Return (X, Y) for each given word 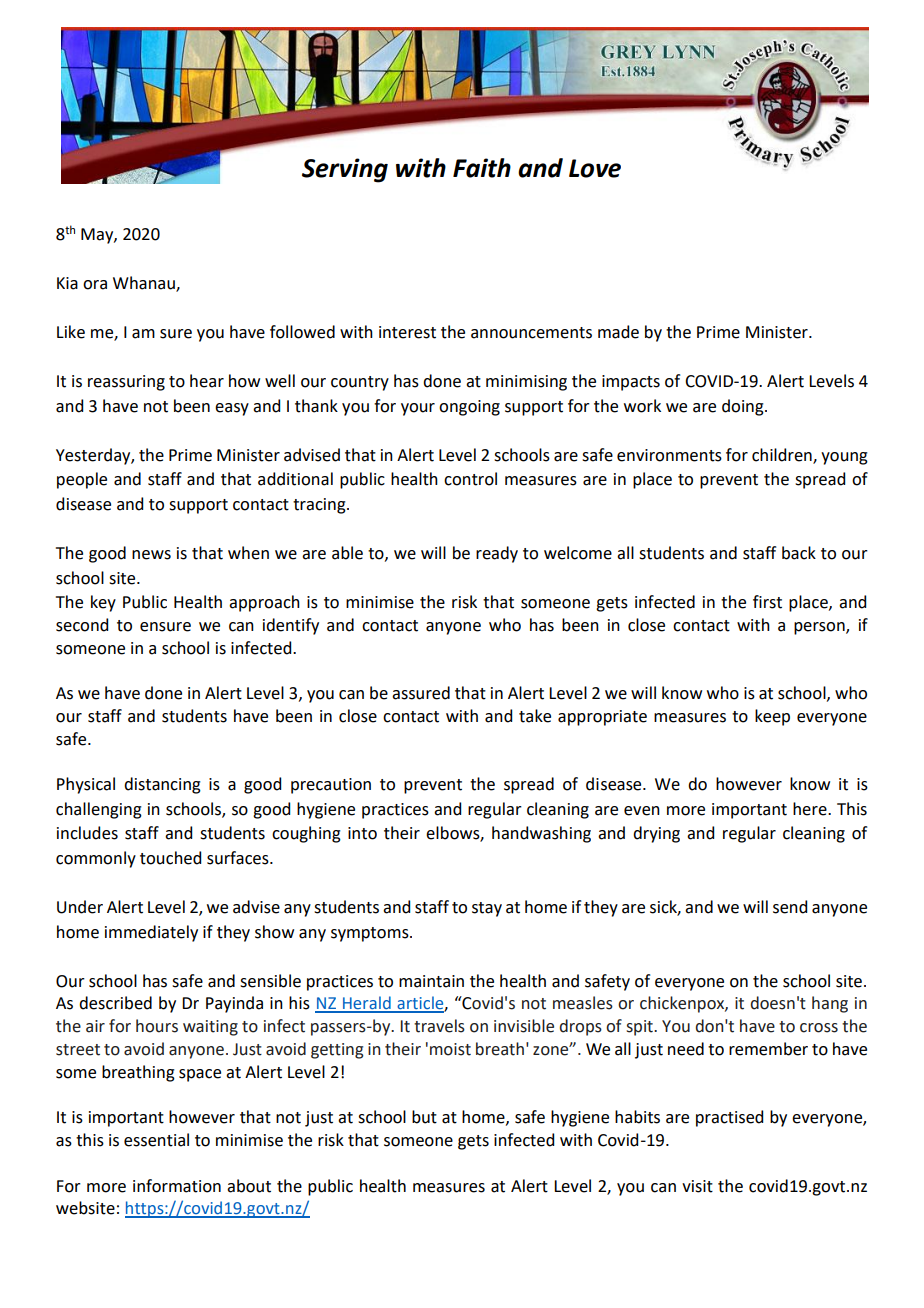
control (470, 479)
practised (729, 1118)
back (799, 553)
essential (156, 1140)
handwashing (541, 834)
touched (170, 858)
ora (95, 285)
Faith (482, 168)
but (424, 1117)
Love (595, 168)
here (811, 809)
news (151, 555)
